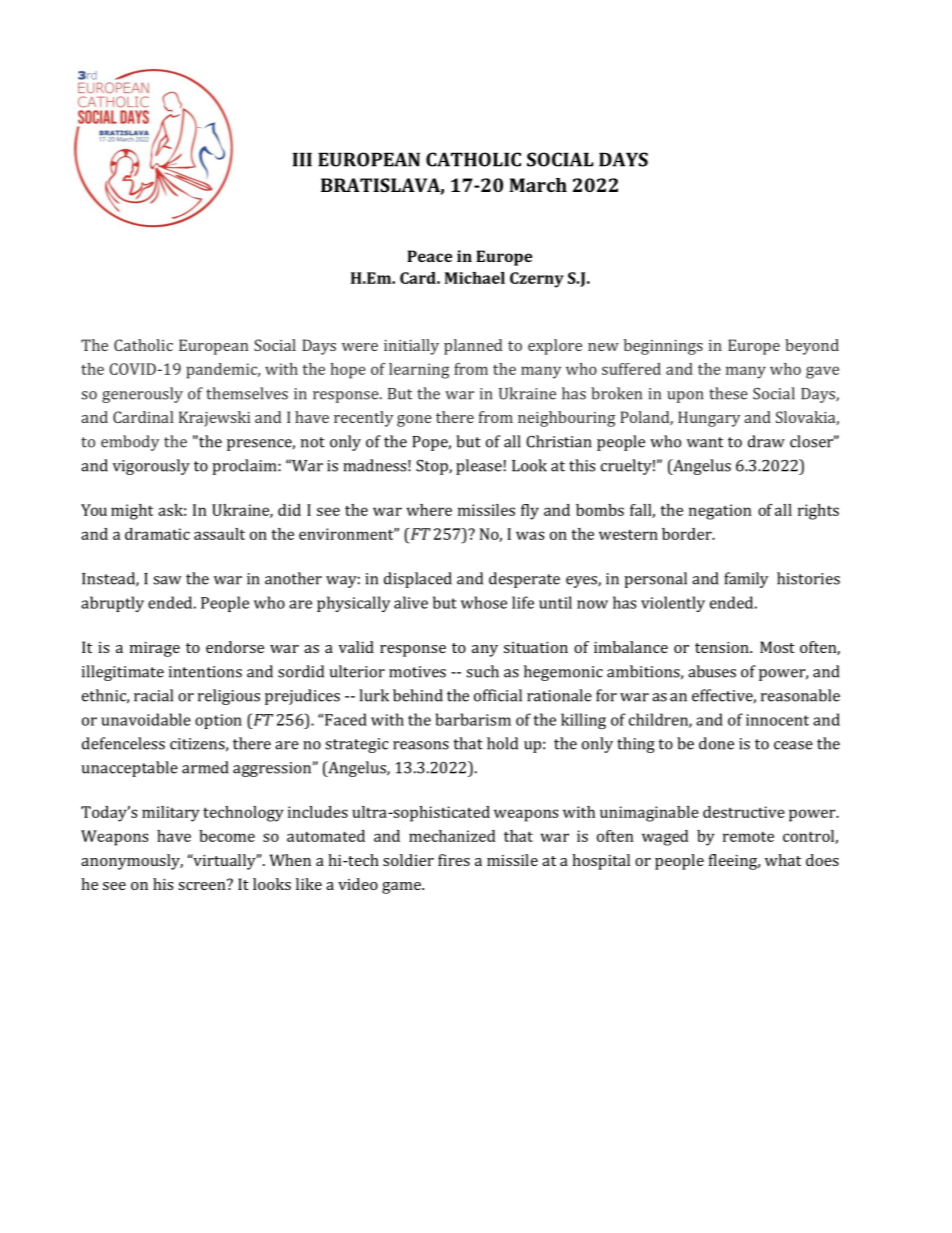 The width and height of the screenshot is (952, 1233). I want to click on become, so click(227, 836).
